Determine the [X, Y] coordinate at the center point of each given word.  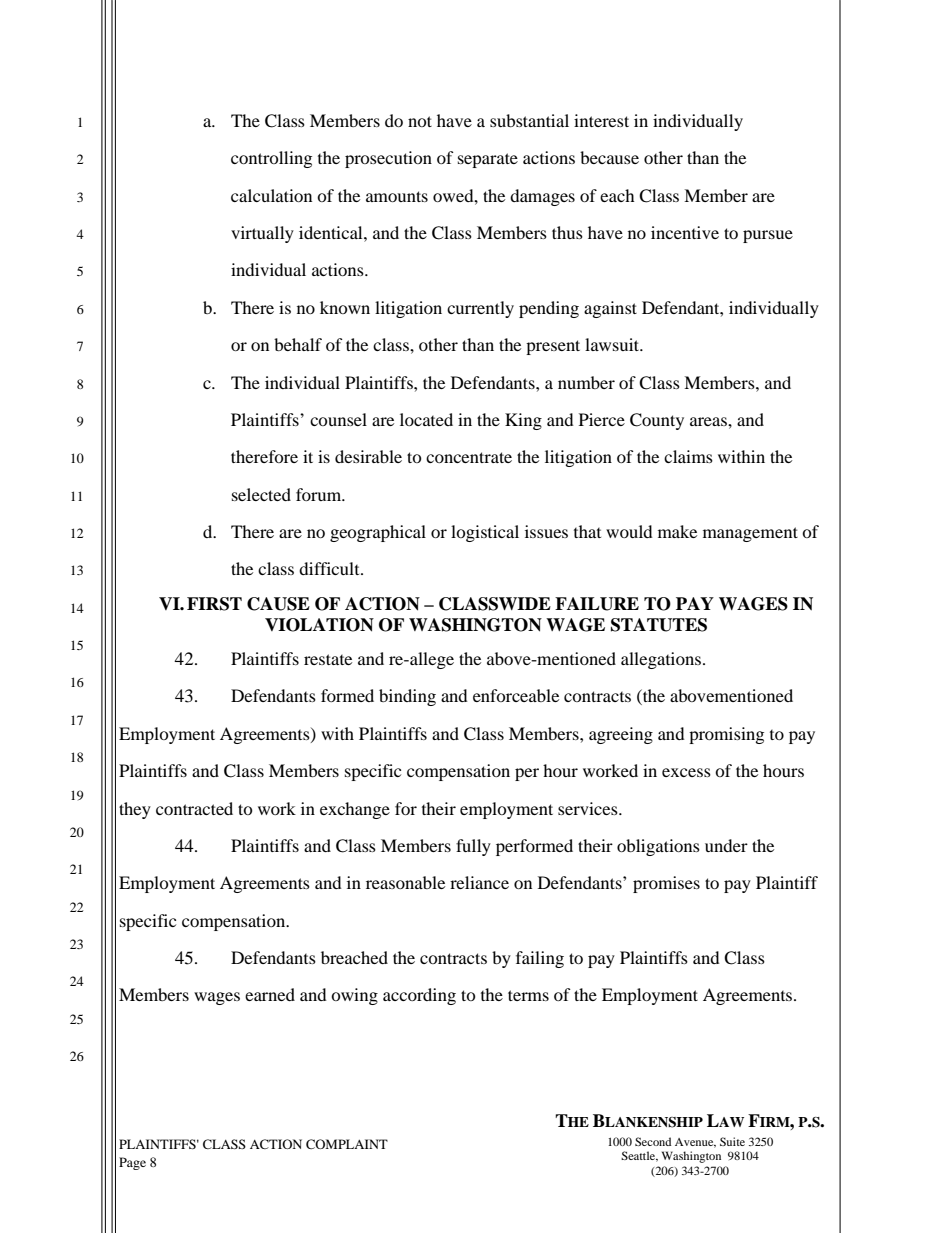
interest [601, 120]
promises [666, 884]
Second [653, 1141]
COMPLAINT [347, 1144]
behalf [298, 344]
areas [709, 421]
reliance [479, 882]
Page [132, 1163]
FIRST [214, 604]
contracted [194, 808]
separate [488, 160]
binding [407, 697]
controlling [271, 159]
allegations [661, 660]
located [426, 419]
